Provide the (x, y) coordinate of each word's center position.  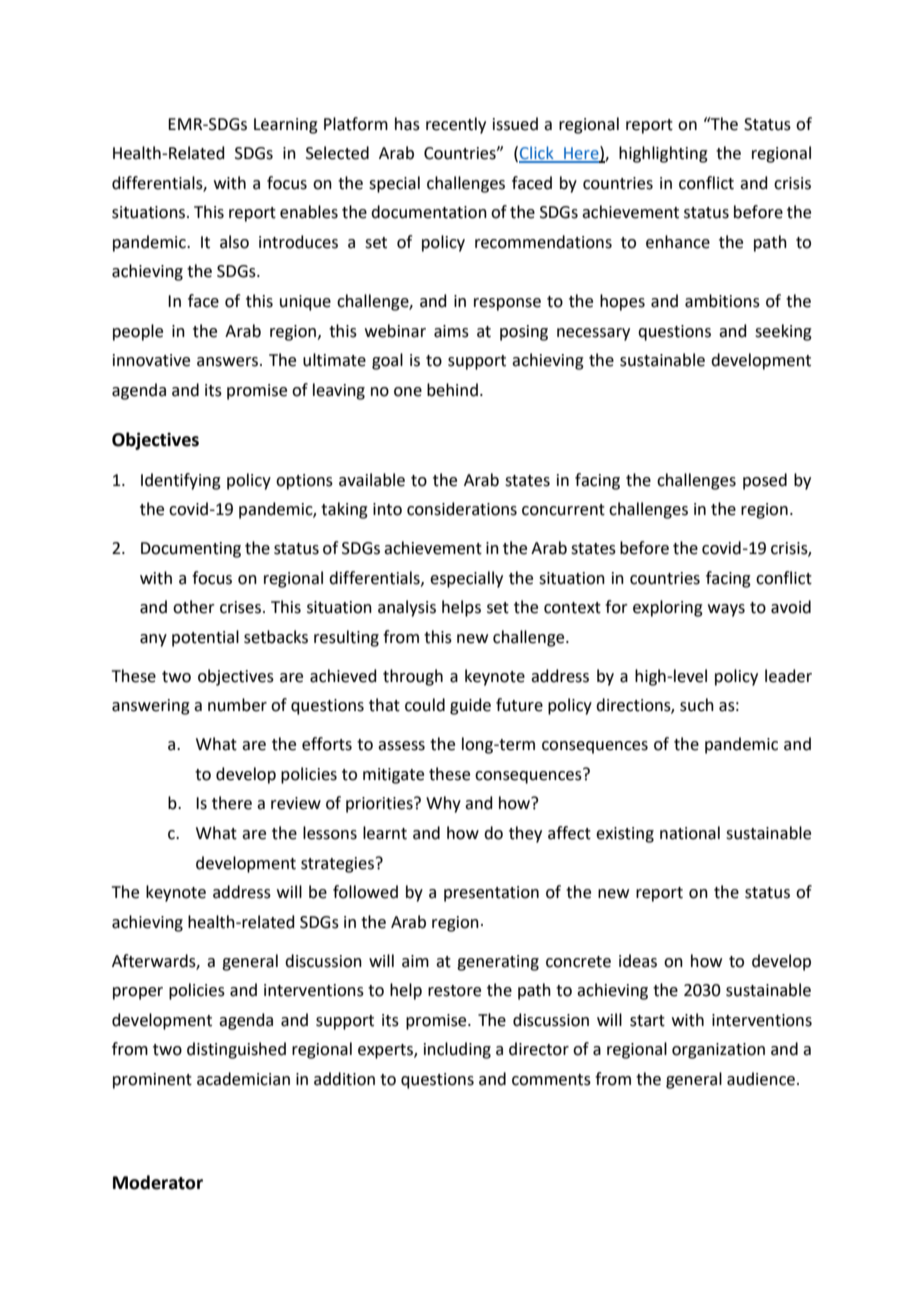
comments (551, 1080)
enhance (678, 242)
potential (205, 638)
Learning (286, 126)
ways (726, 610)
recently (456, 125)
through (413, 677)
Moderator (158, 1182)
